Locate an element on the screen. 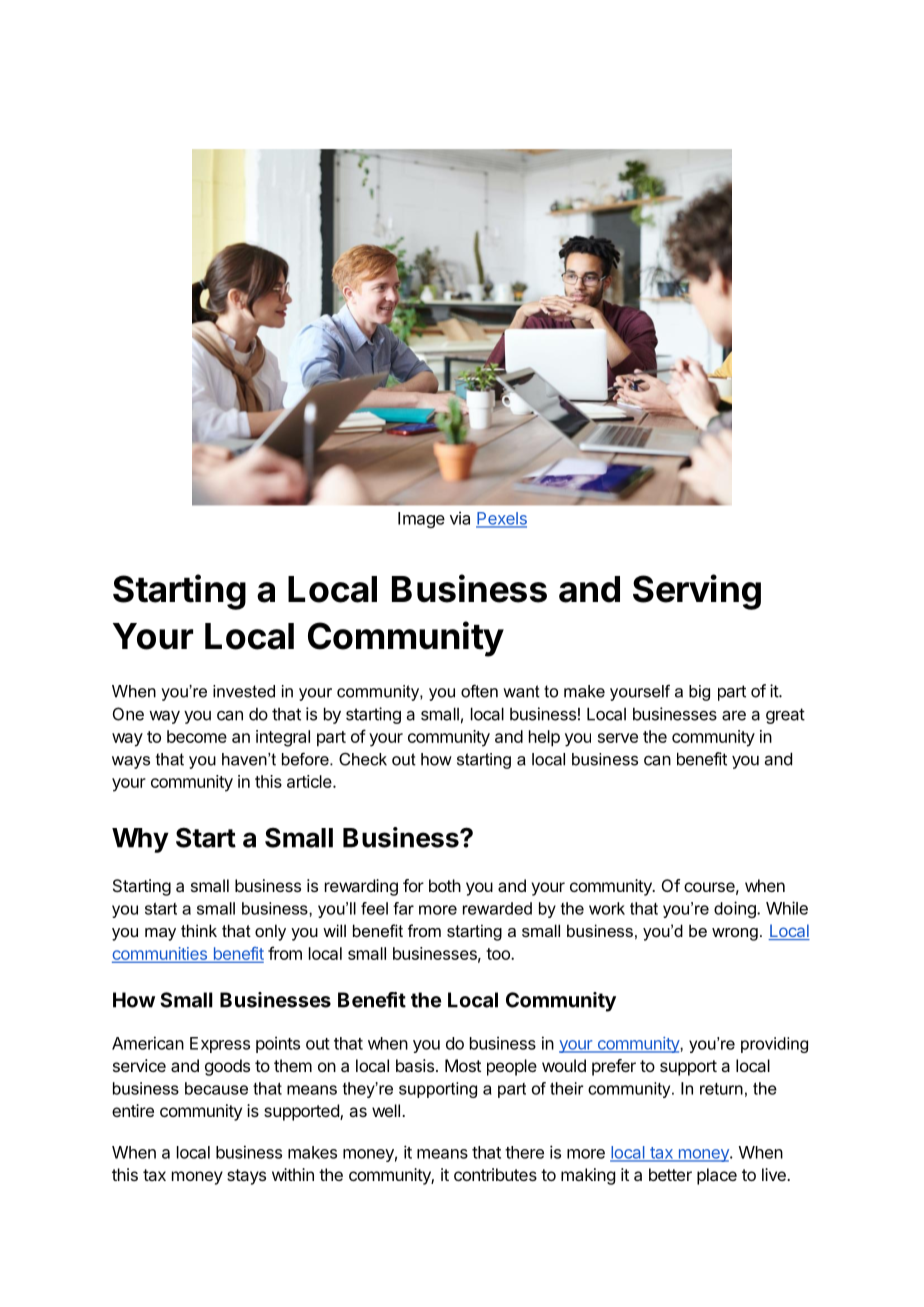  Why is located at coordinates (140, 840).
